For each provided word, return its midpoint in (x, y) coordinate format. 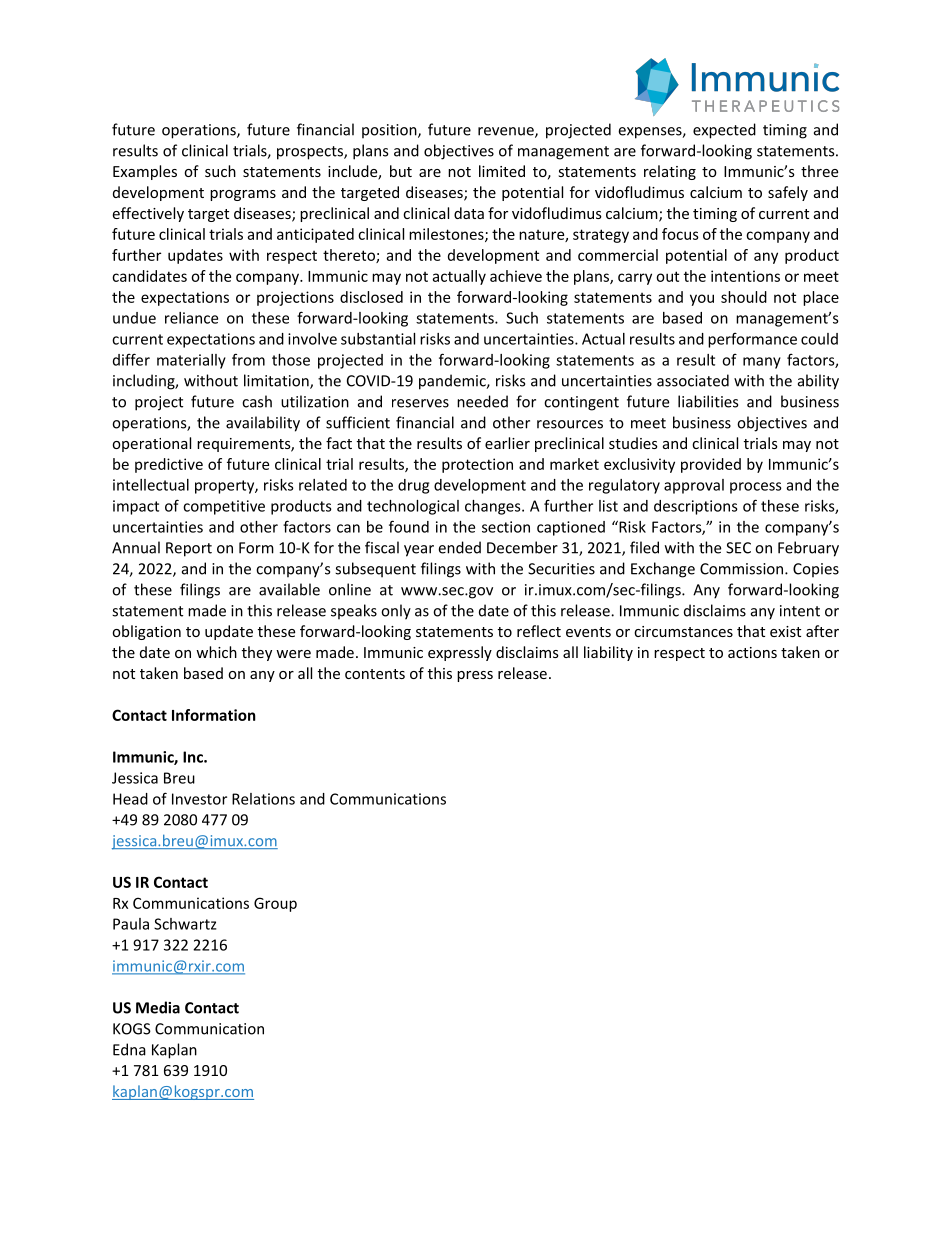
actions (752, 652)
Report (189, 549)
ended (459, 547)
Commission (743, 569)
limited (502, 171)
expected (724, 131)
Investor (199, 799)
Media (158, 1007)
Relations (263, 799)
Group (275, 904)
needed (482, 401)
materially (191, 361)
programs (243, 195)
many (762, 363)
